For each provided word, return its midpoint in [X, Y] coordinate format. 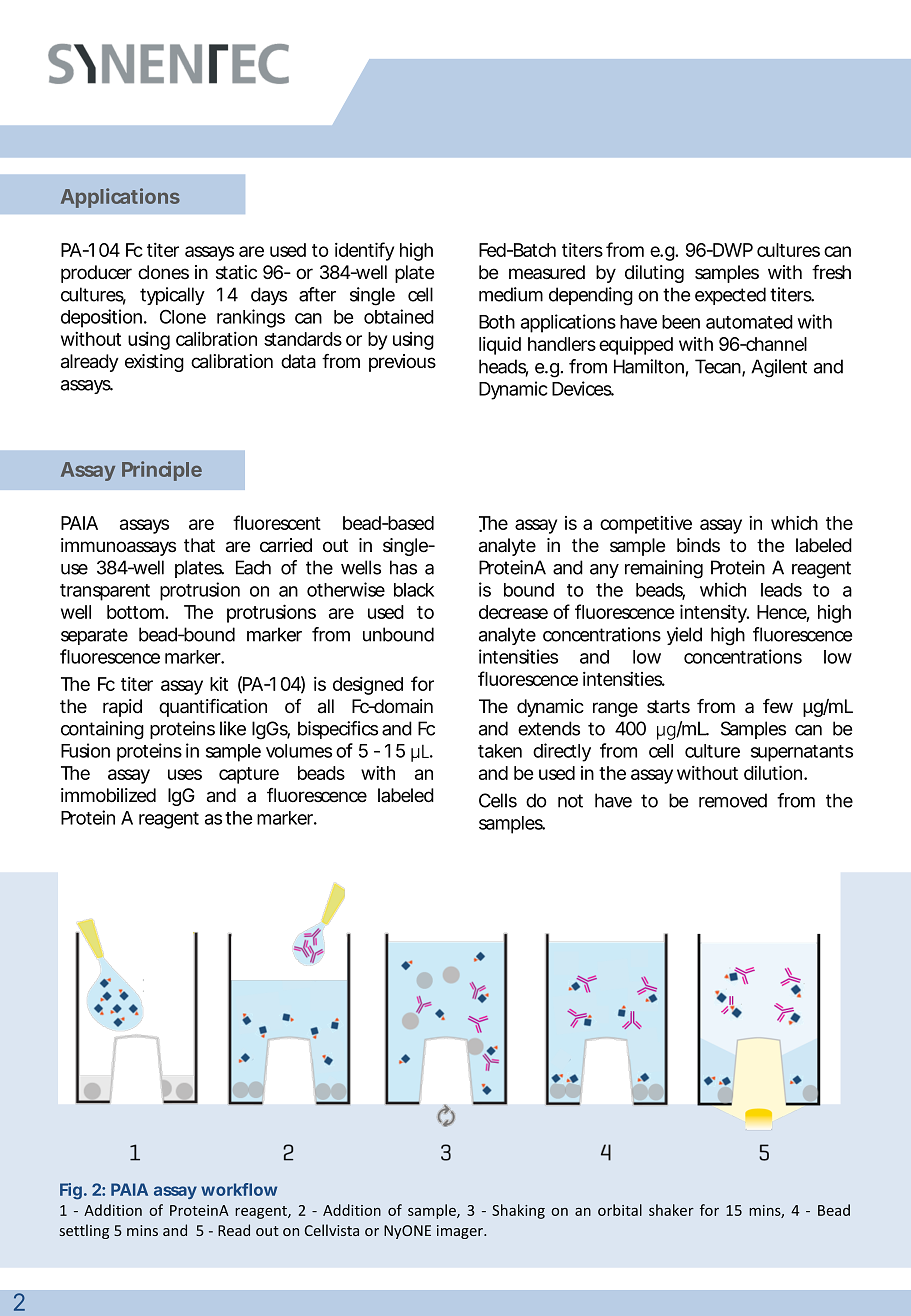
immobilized [108, 795]
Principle [162, 471]
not [570, 801]
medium [511, 294]
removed [733, 800]
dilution [773, 772]
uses [185, 774]
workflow [239, 1189]
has [403, 567]
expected [730, 296]
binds [698, 545]
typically [172, 296]
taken [500, 751]
